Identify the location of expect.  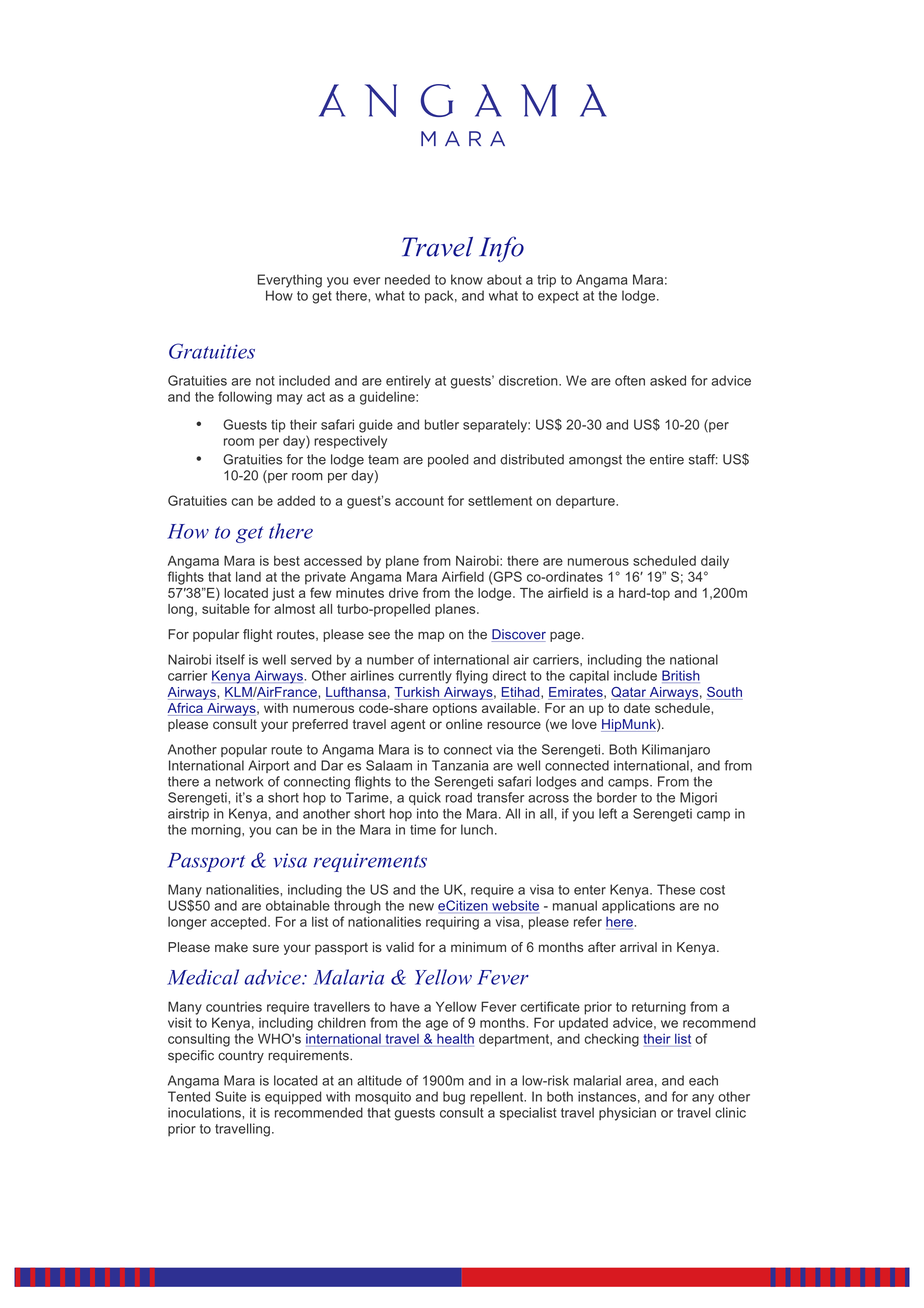
(558, 297).
